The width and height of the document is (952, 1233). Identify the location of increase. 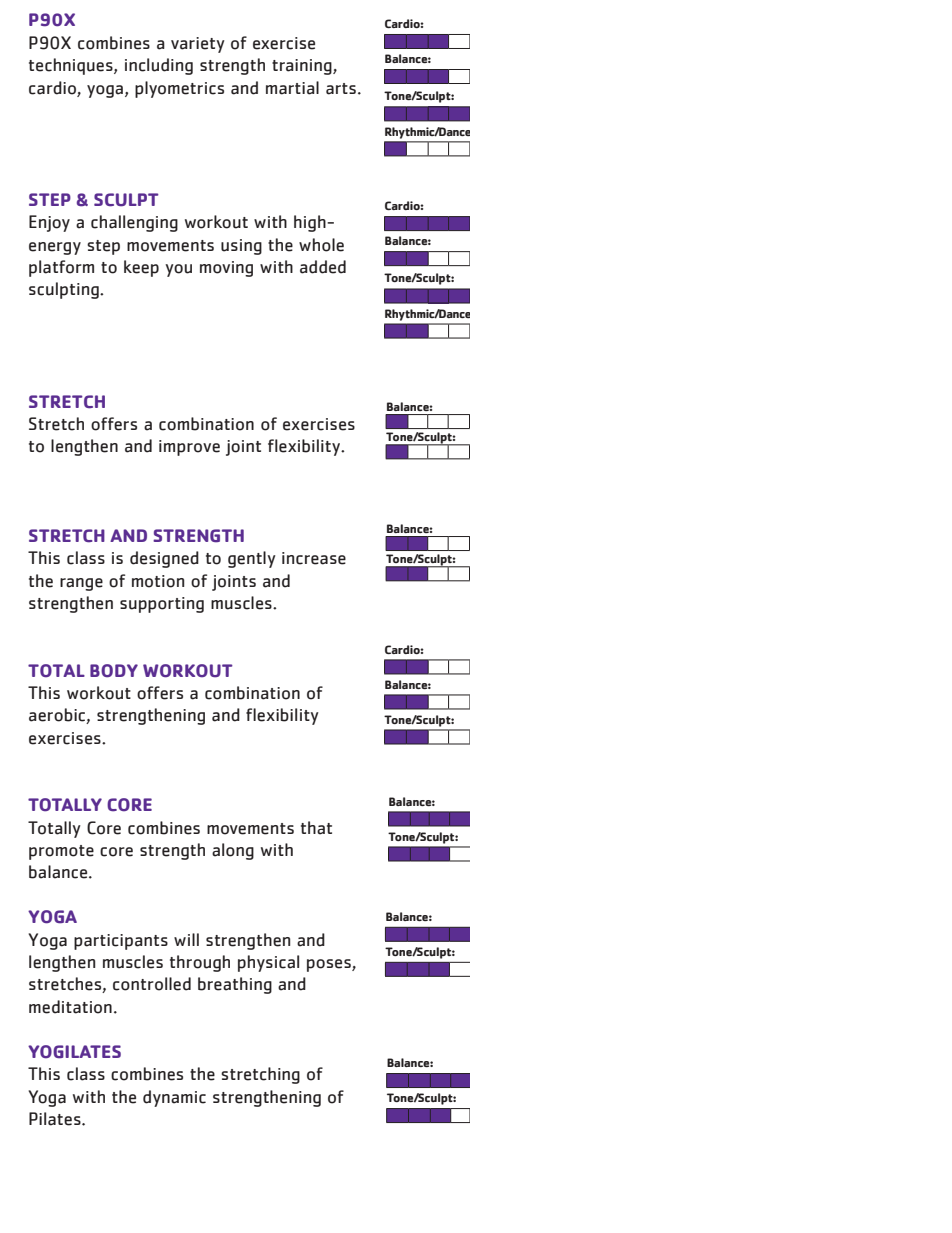
(314, 558).
